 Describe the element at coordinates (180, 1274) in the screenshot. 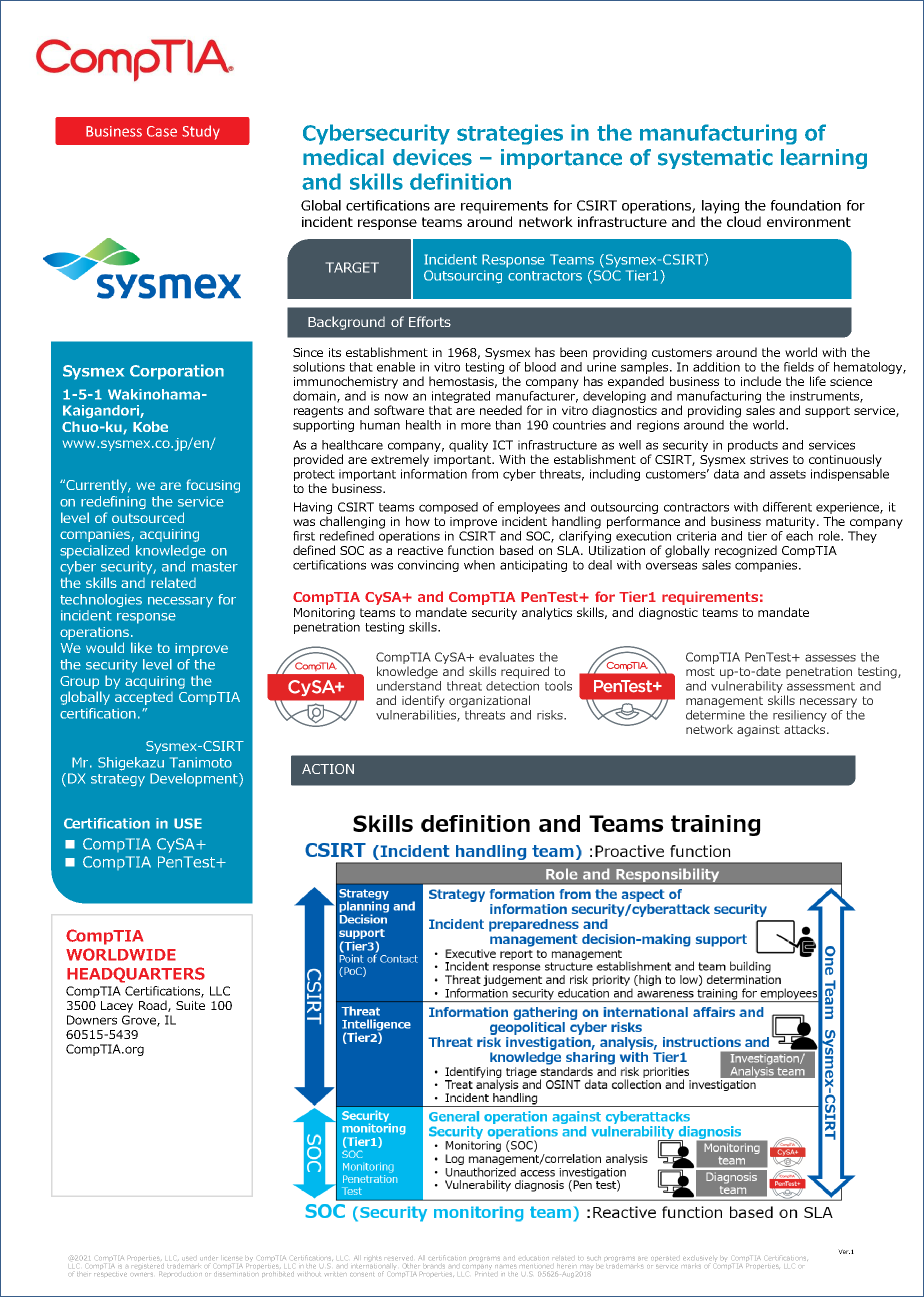

I see `Reproduction` at that location.
